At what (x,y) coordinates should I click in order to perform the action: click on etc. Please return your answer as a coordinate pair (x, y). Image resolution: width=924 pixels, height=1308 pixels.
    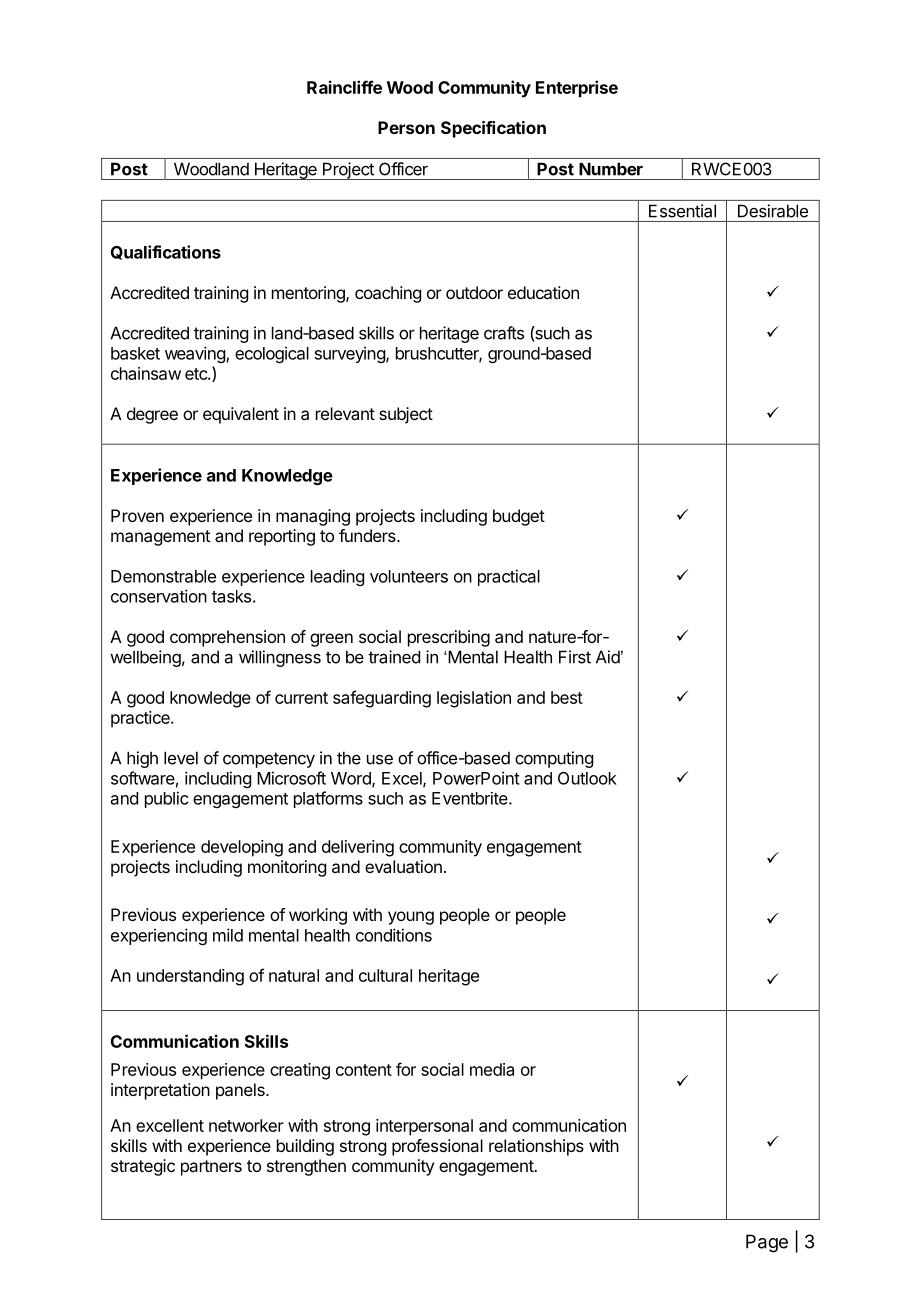
    Looking at the image, I should click on (197, 374).
